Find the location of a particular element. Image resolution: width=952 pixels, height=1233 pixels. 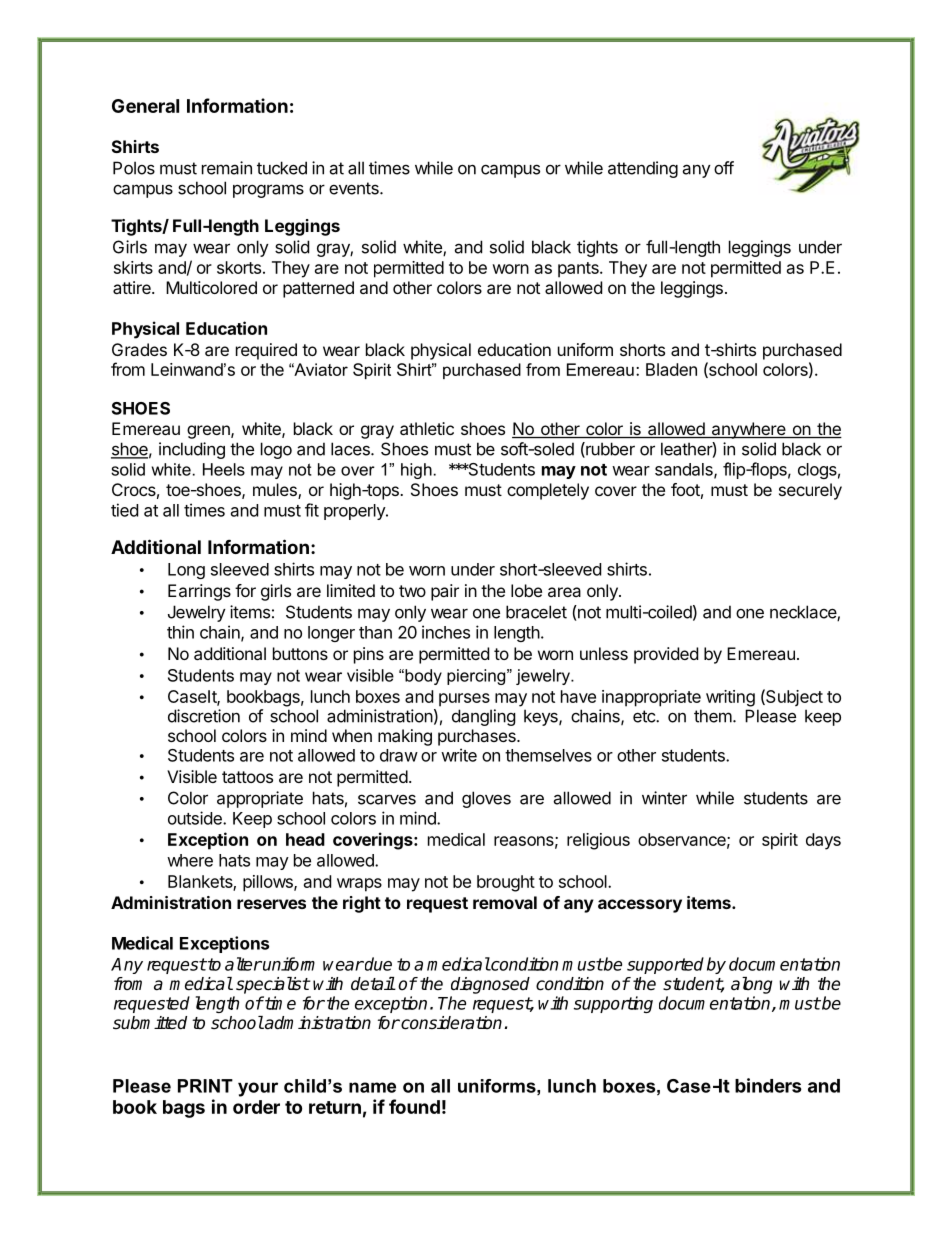

off is located at coordinates (724, 168).
